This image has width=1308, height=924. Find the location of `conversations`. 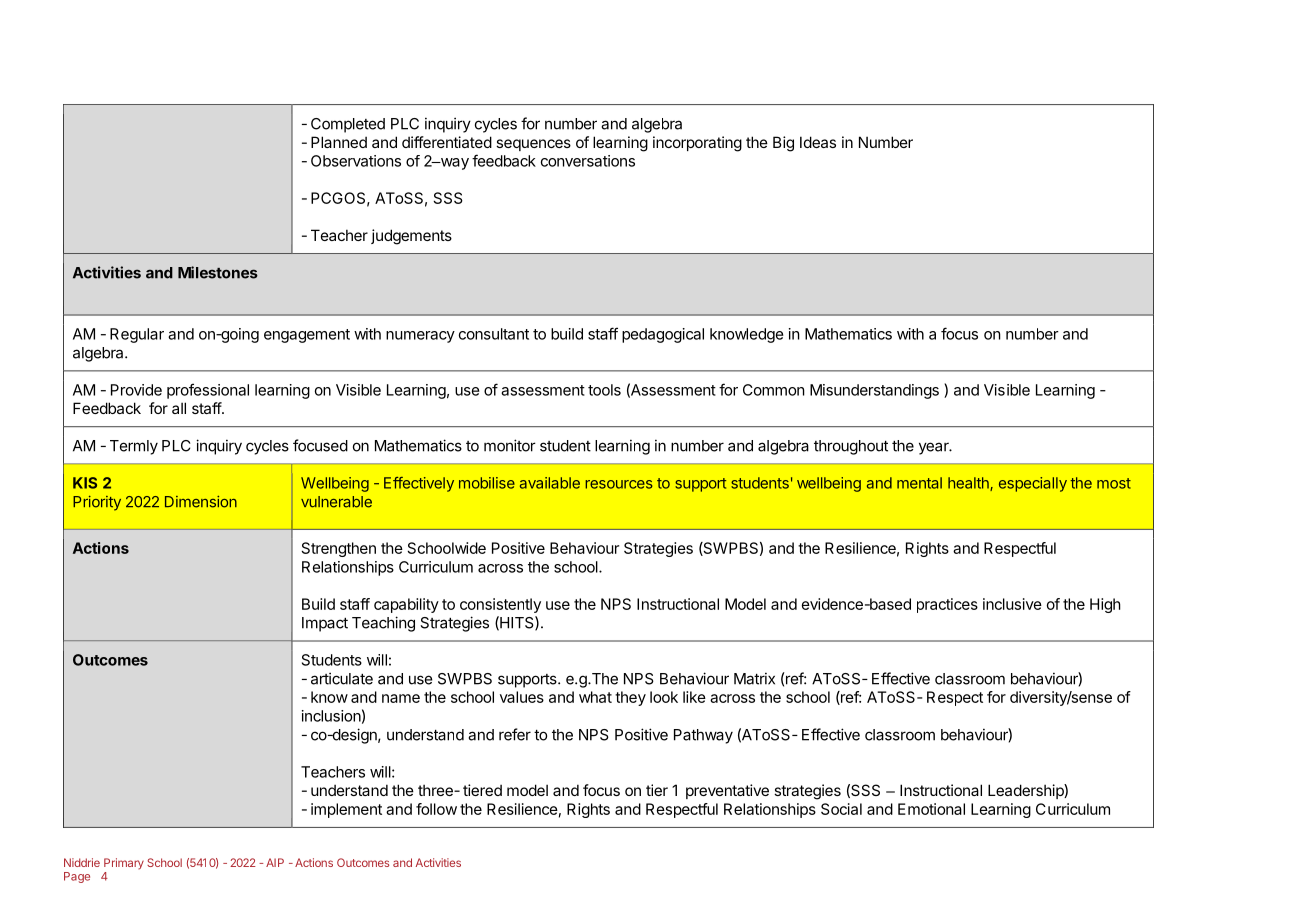

conversations is located at coordinates (588, 161).
